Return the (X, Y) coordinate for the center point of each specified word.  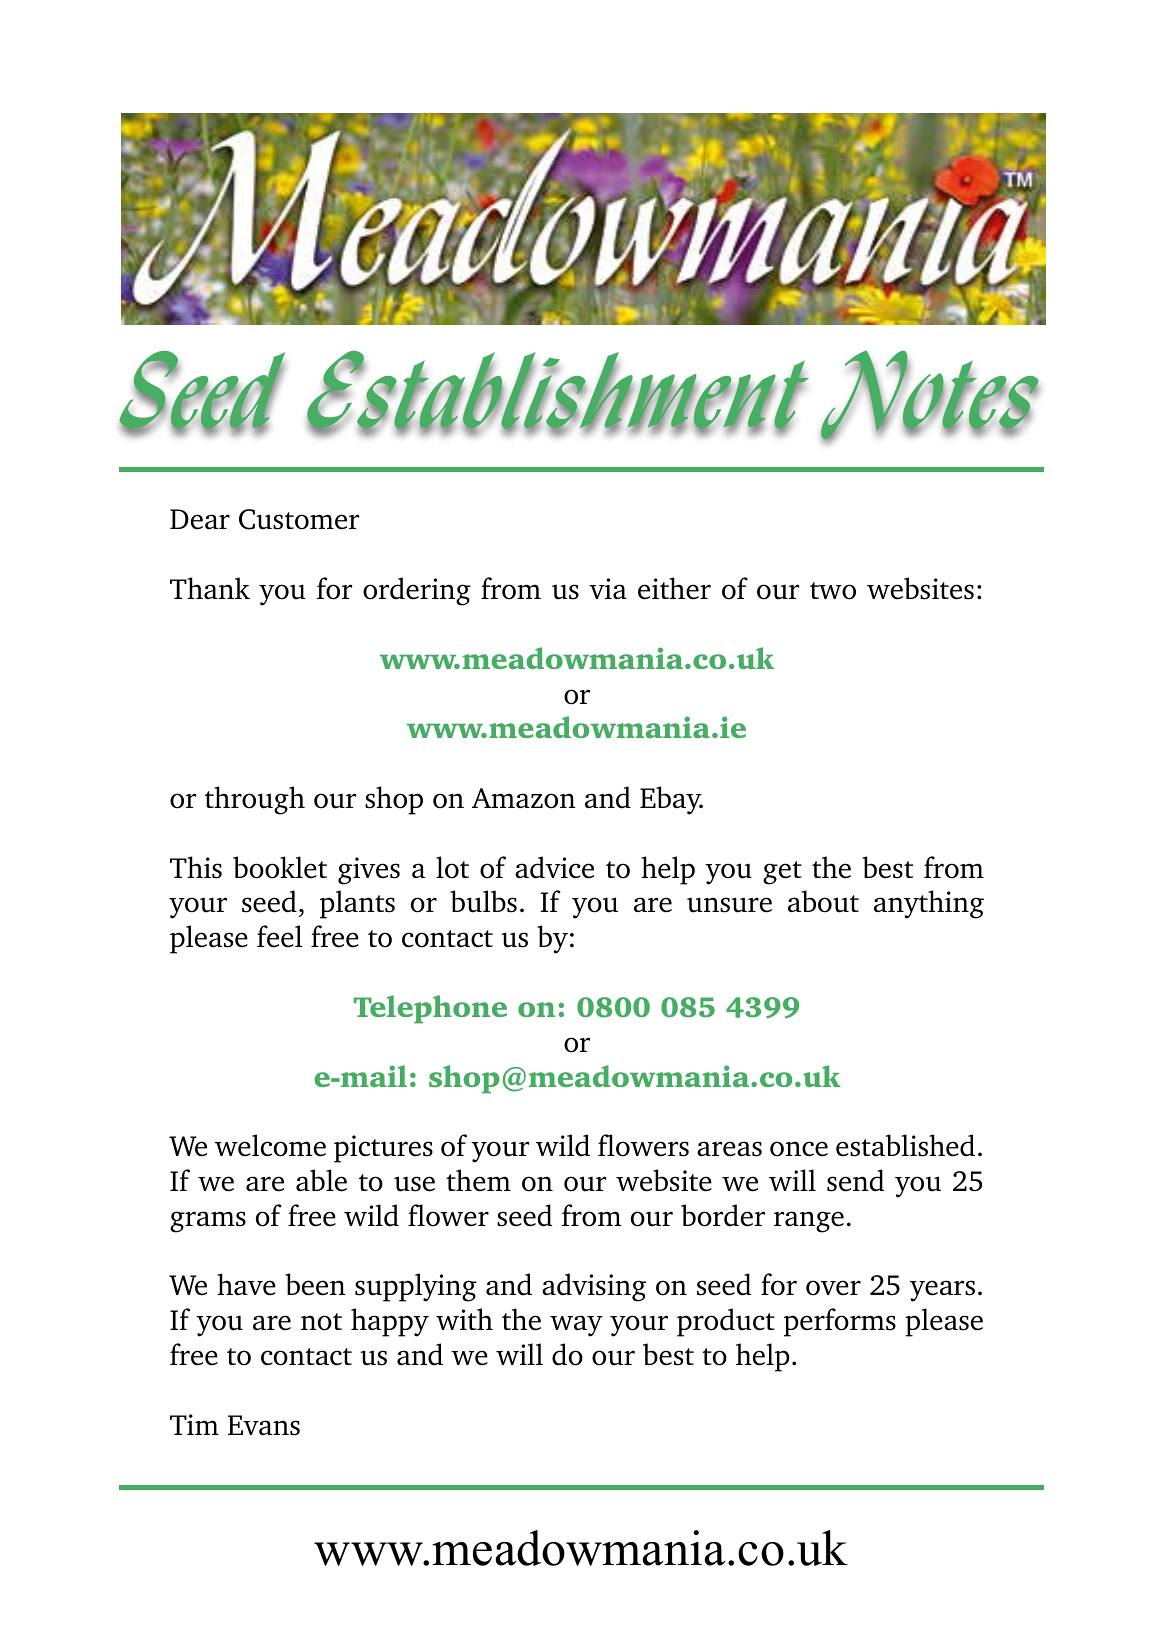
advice (554, 867)
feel (279, 936)
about (823, 901)
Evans (264, 1425)
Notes (930, 396)
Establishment (558, 391)
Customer (299, 519)
